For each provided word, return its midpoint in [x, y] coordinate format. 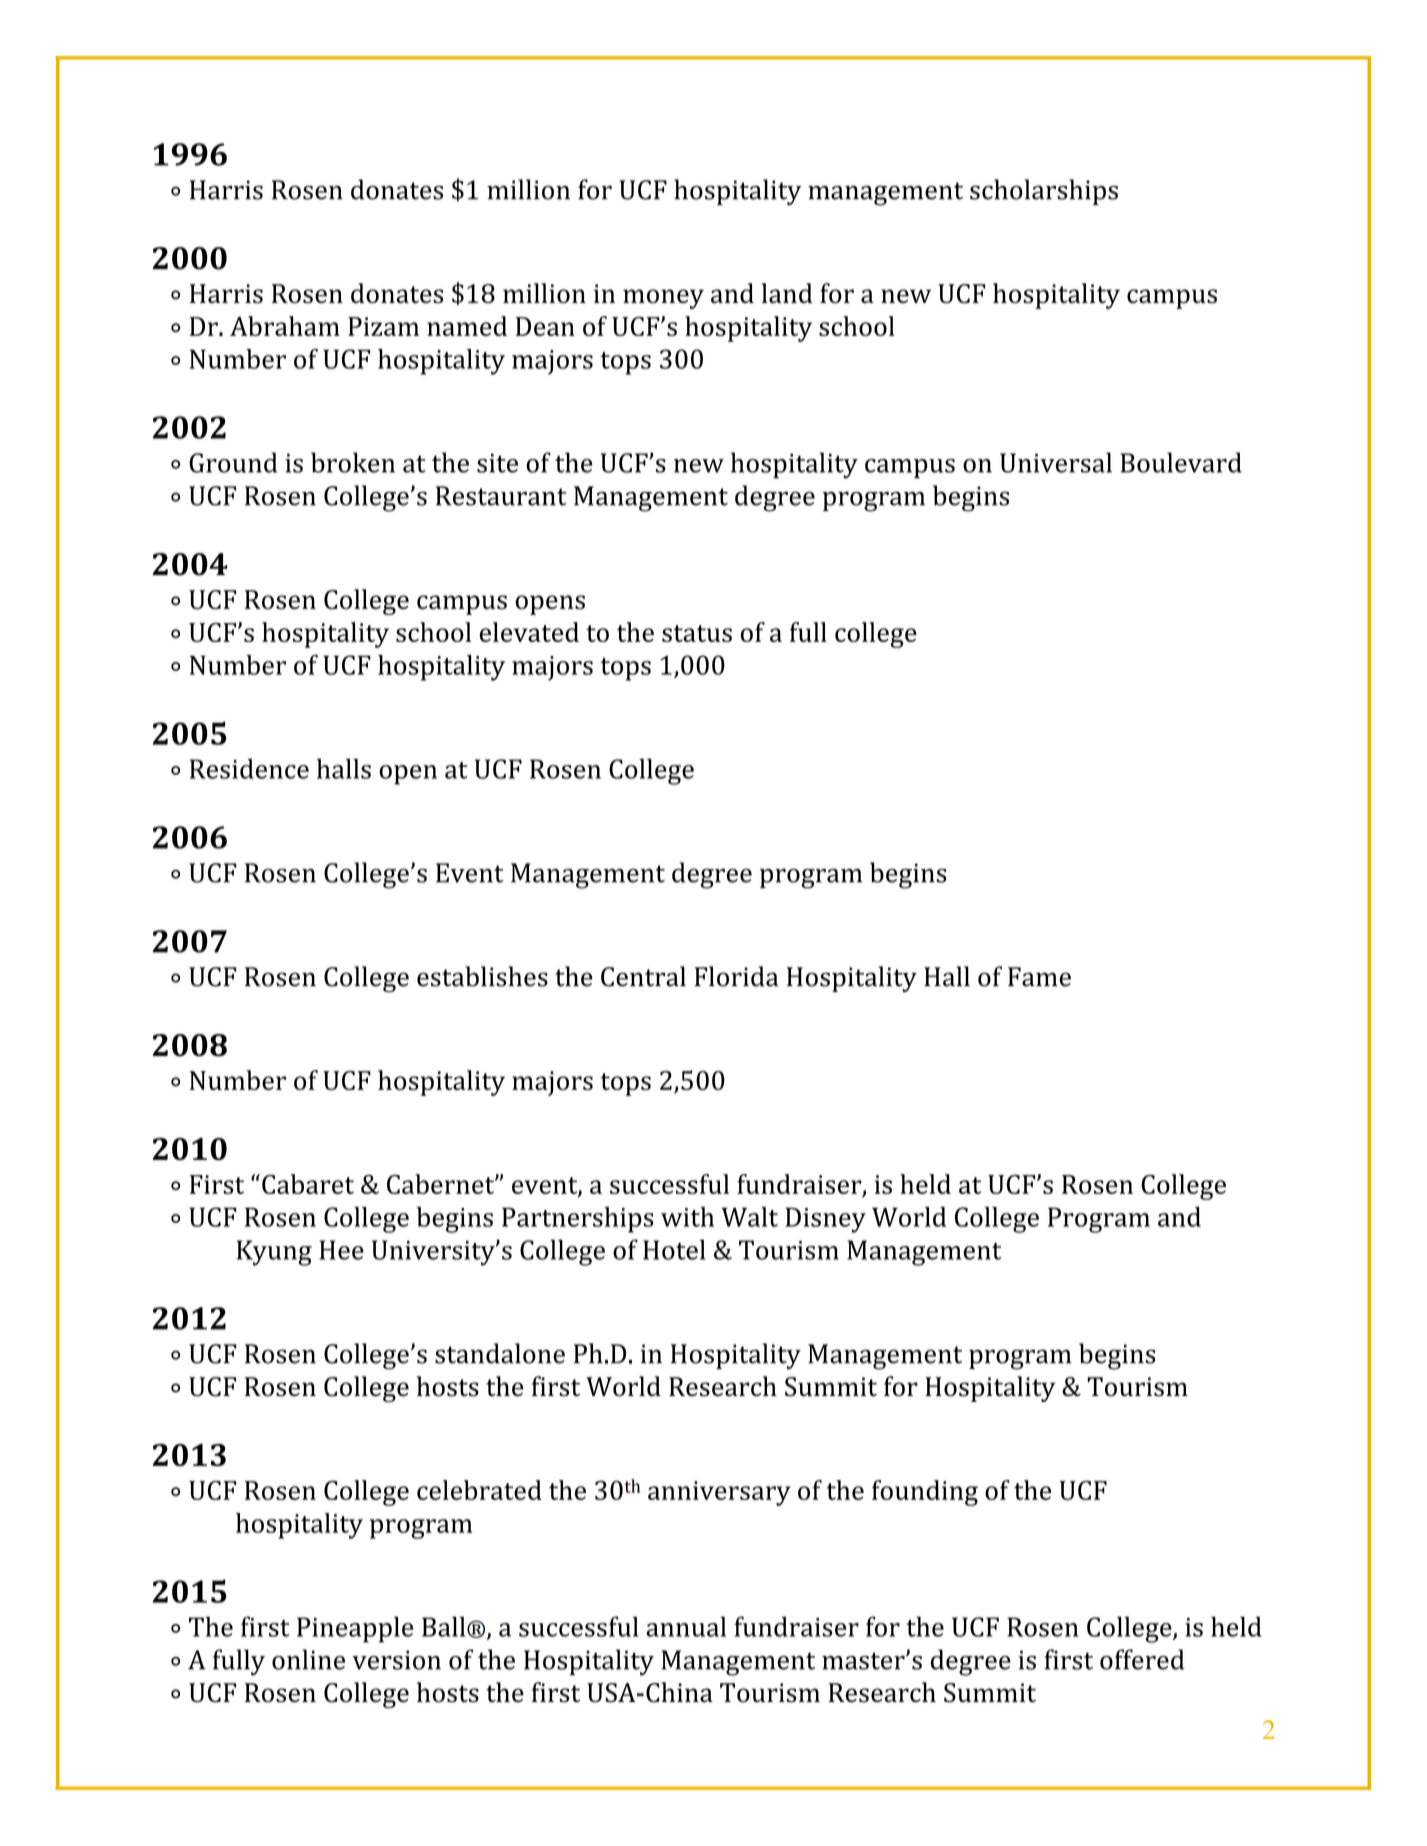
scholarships [1044, 192]
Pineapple [355, 1629]
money [663, 299]
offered [1142, 1659]
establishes [482, 976]
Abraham [285, 326]
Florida [736, 976]
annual [686, 1626]
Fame [1039, 977]
